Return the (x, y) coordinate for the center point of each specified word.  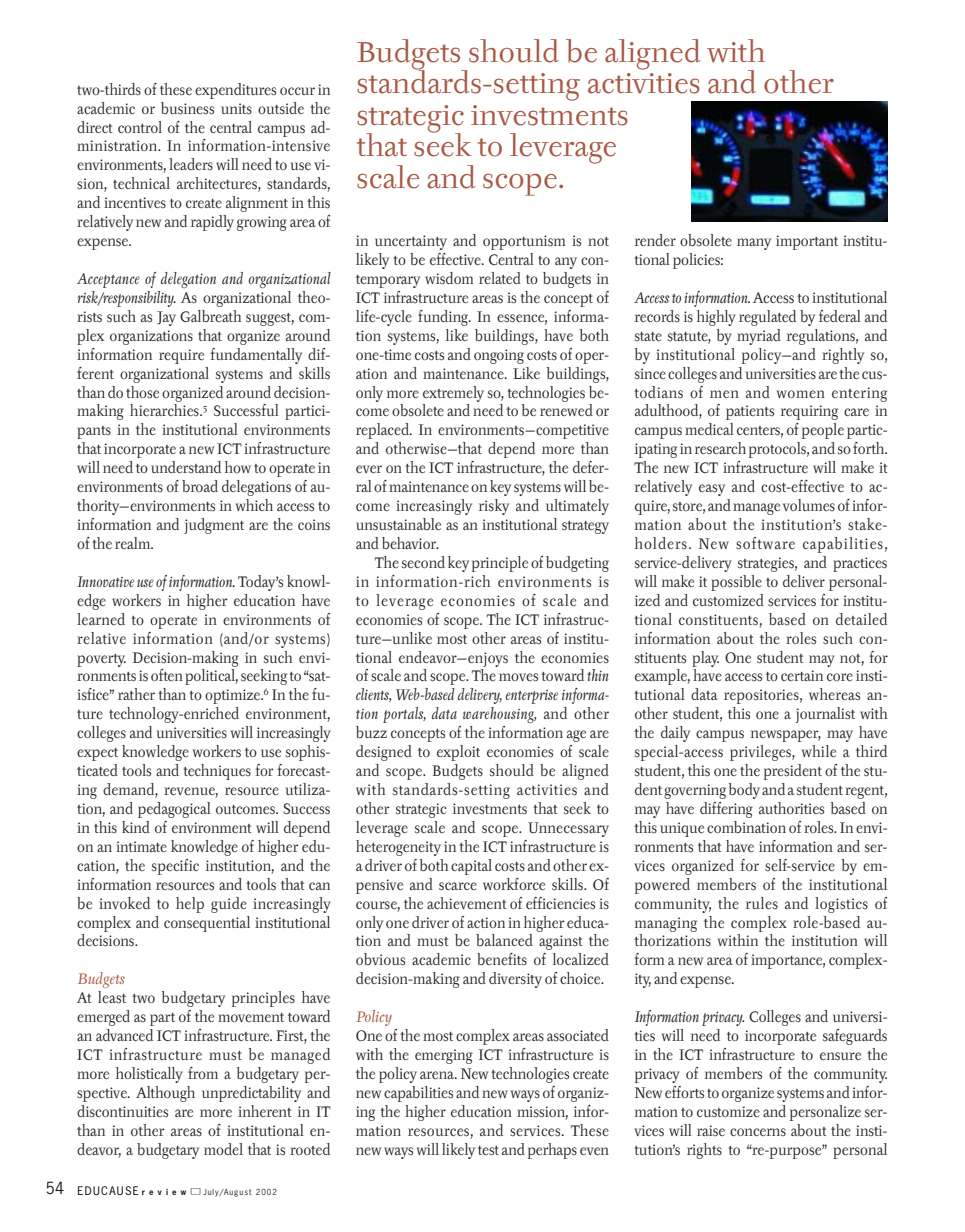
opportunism (524, 242)
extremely (453, 394)
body (744, 791)
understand (186, 467)
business (187, 108)
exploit (458, 753)
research (720, 448)
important (807, 242)
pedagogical (174, 810)
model (223, 1149)
